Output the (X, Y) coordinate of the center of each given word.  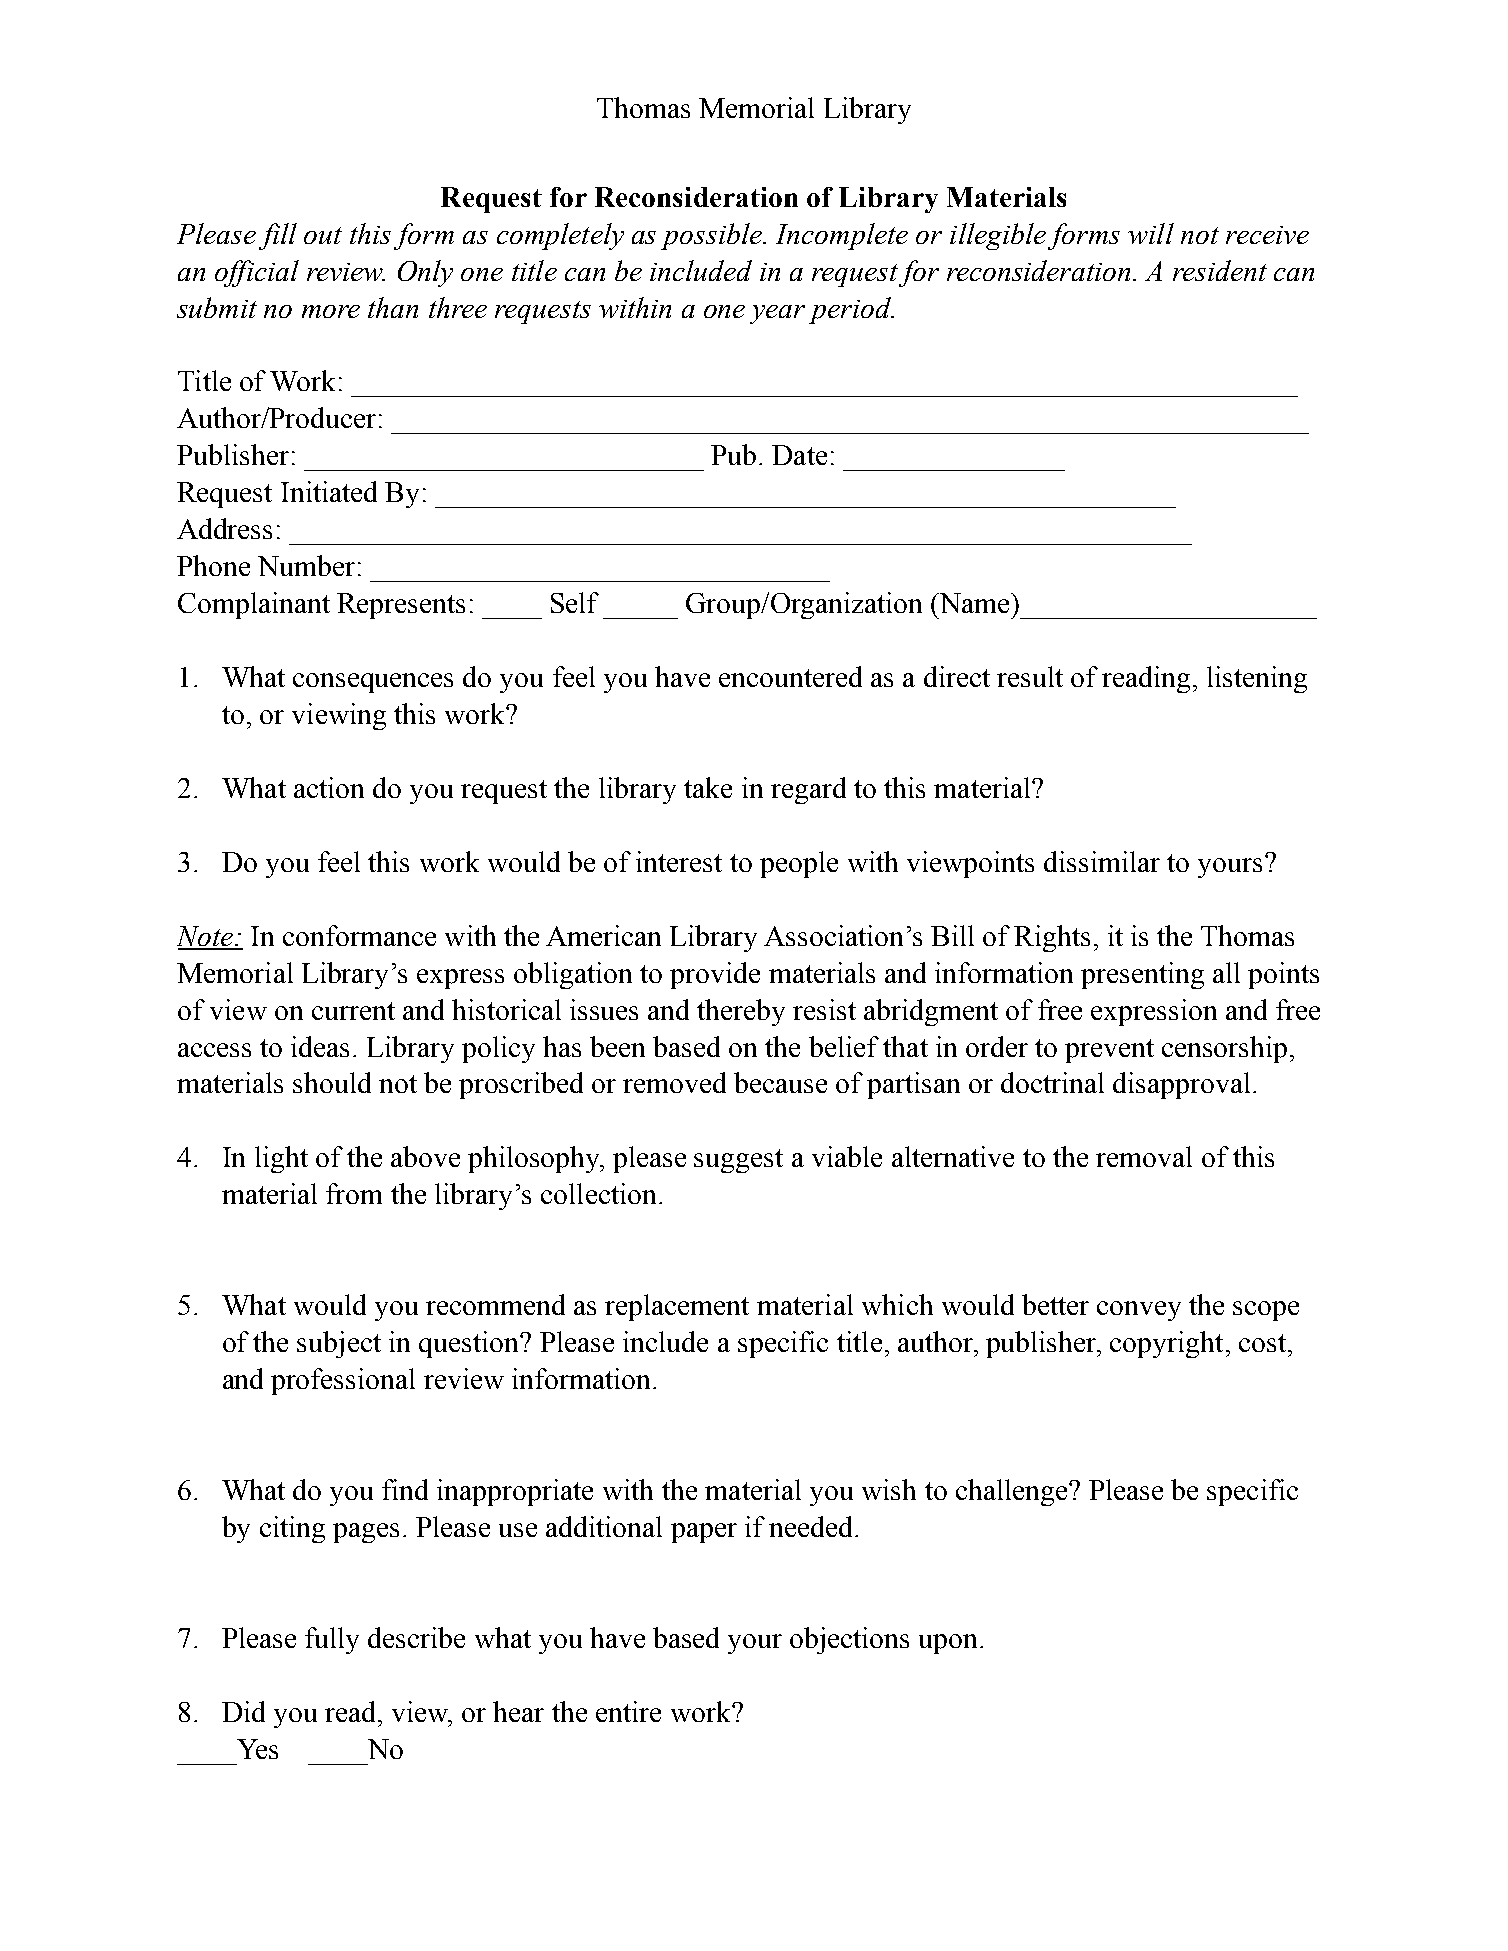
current (353, 1011)
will (1151, 233)
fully (332, 1640)
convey (1139, 1311)
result (1030, 676)
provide (715, 975)
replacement (677, 1307)
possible (712, 236)
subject (339, 1344)
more (331, 311)
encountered (790, 676)
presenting (1142, 975)
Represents (401, 606)
